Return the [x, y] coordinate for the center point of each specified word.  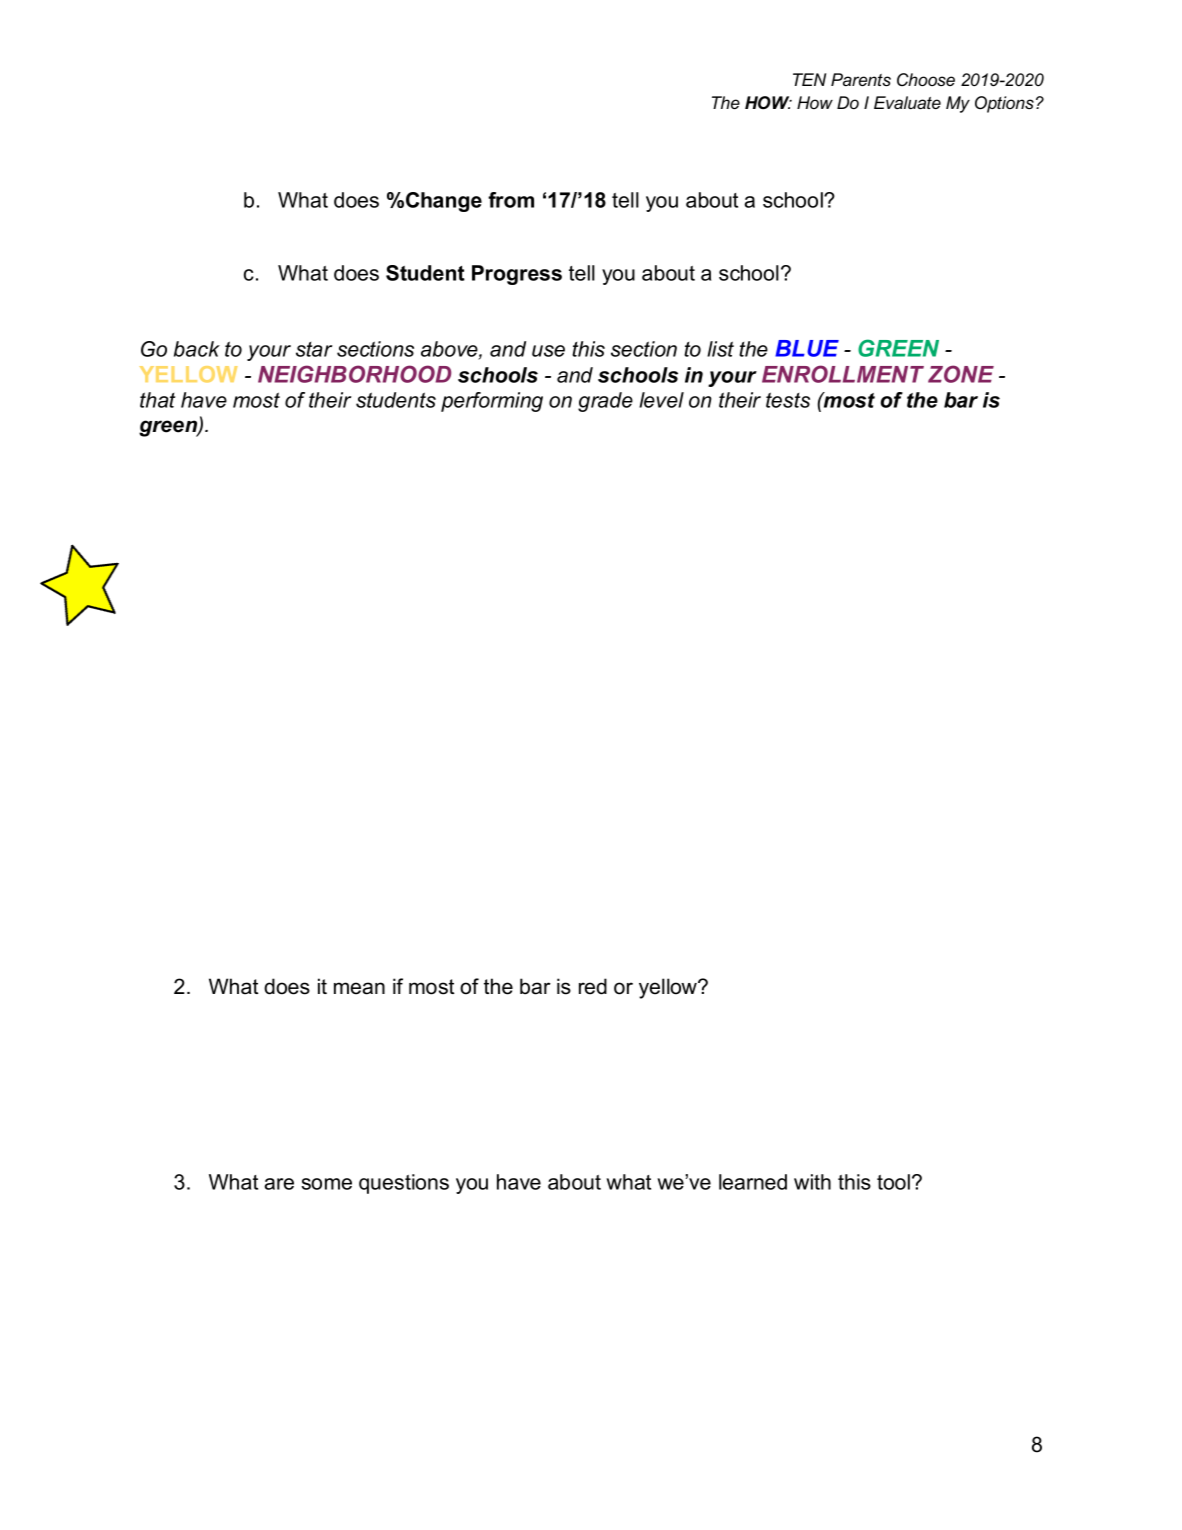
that [157, 400]
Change [444, 202]
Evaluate [907, 102]
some [326, 1184]
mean [359, 988]
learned [753, 1182]
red [593, 986]
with [812, 1182]
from [511, 200]
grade [605, 402]
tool [893, 1182]
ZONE [961, 374]
